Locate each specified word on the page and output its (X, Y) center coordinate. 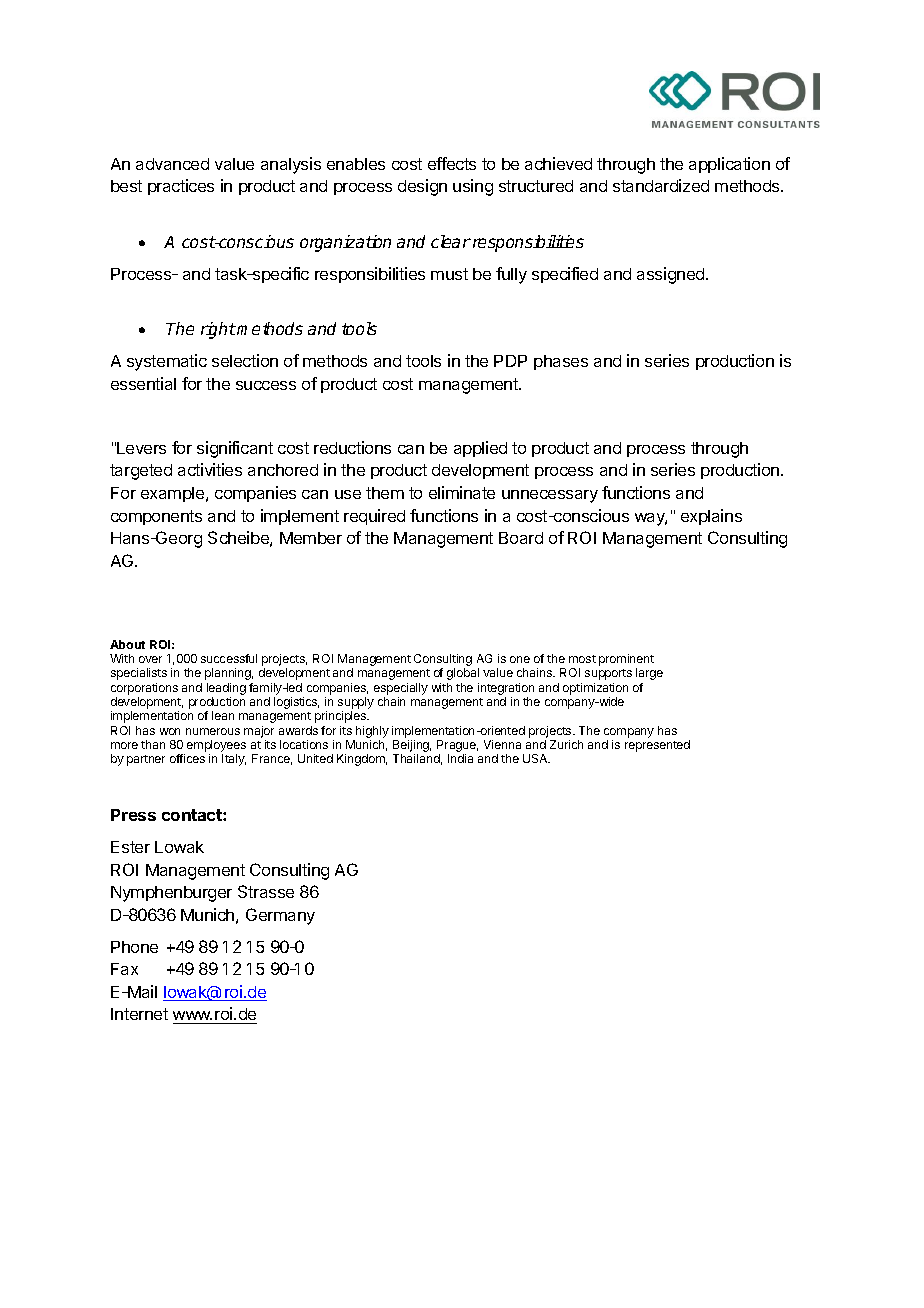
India (460, 758)
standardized (661, 185)
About (127, 644)
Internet (139, 1014)
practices (181, 187)
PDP (510, 361)
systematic (167, 362)
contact (193, 815)
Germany (280, 916)
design (422, 187)
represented (657, 746)
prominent (626, 661)
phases (561, 362)
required (374, 517)
